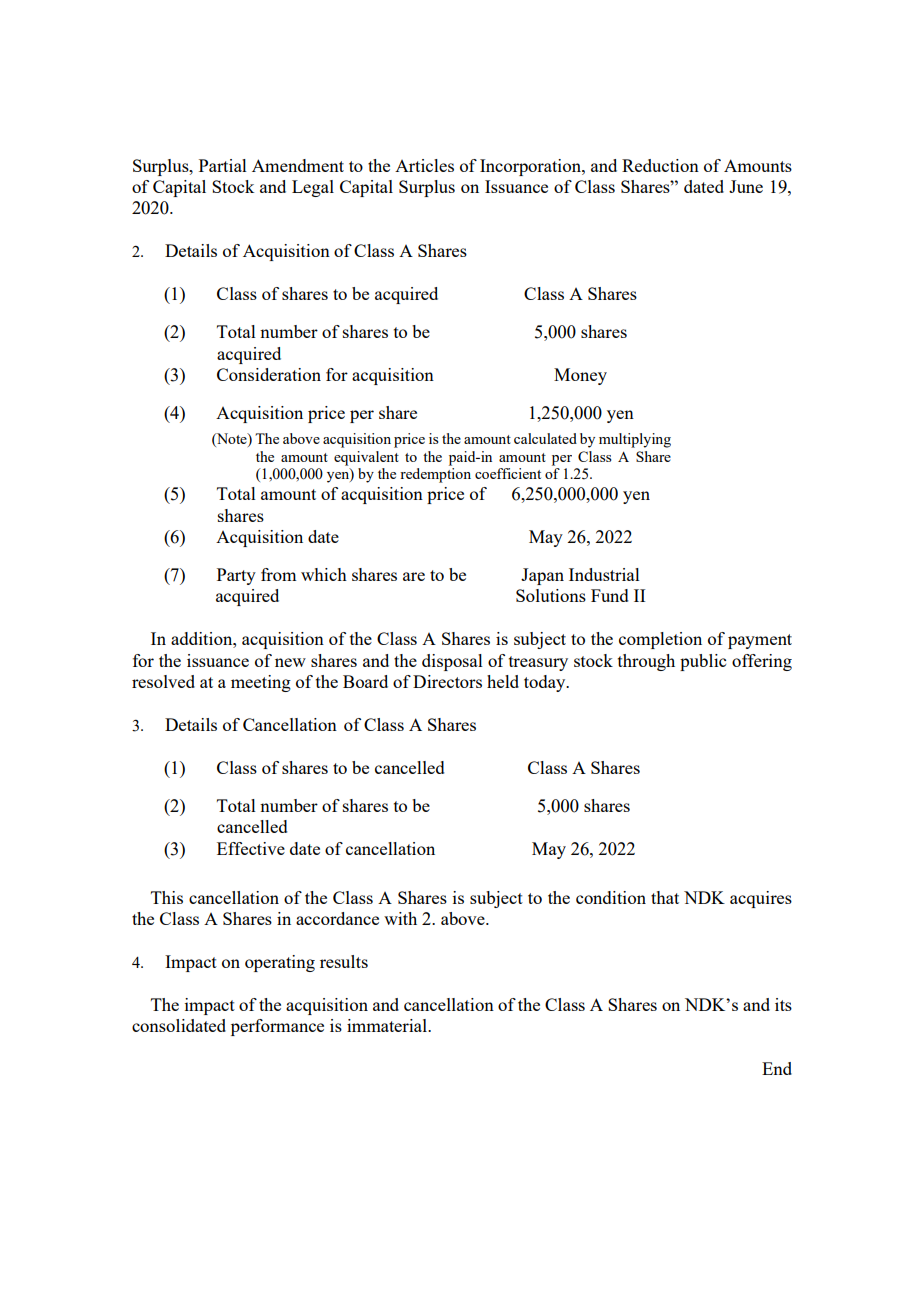 This image has width=924, height=1308. Describe the element at coordinates (424, 165) in the image. I see `Articles` at that location.
